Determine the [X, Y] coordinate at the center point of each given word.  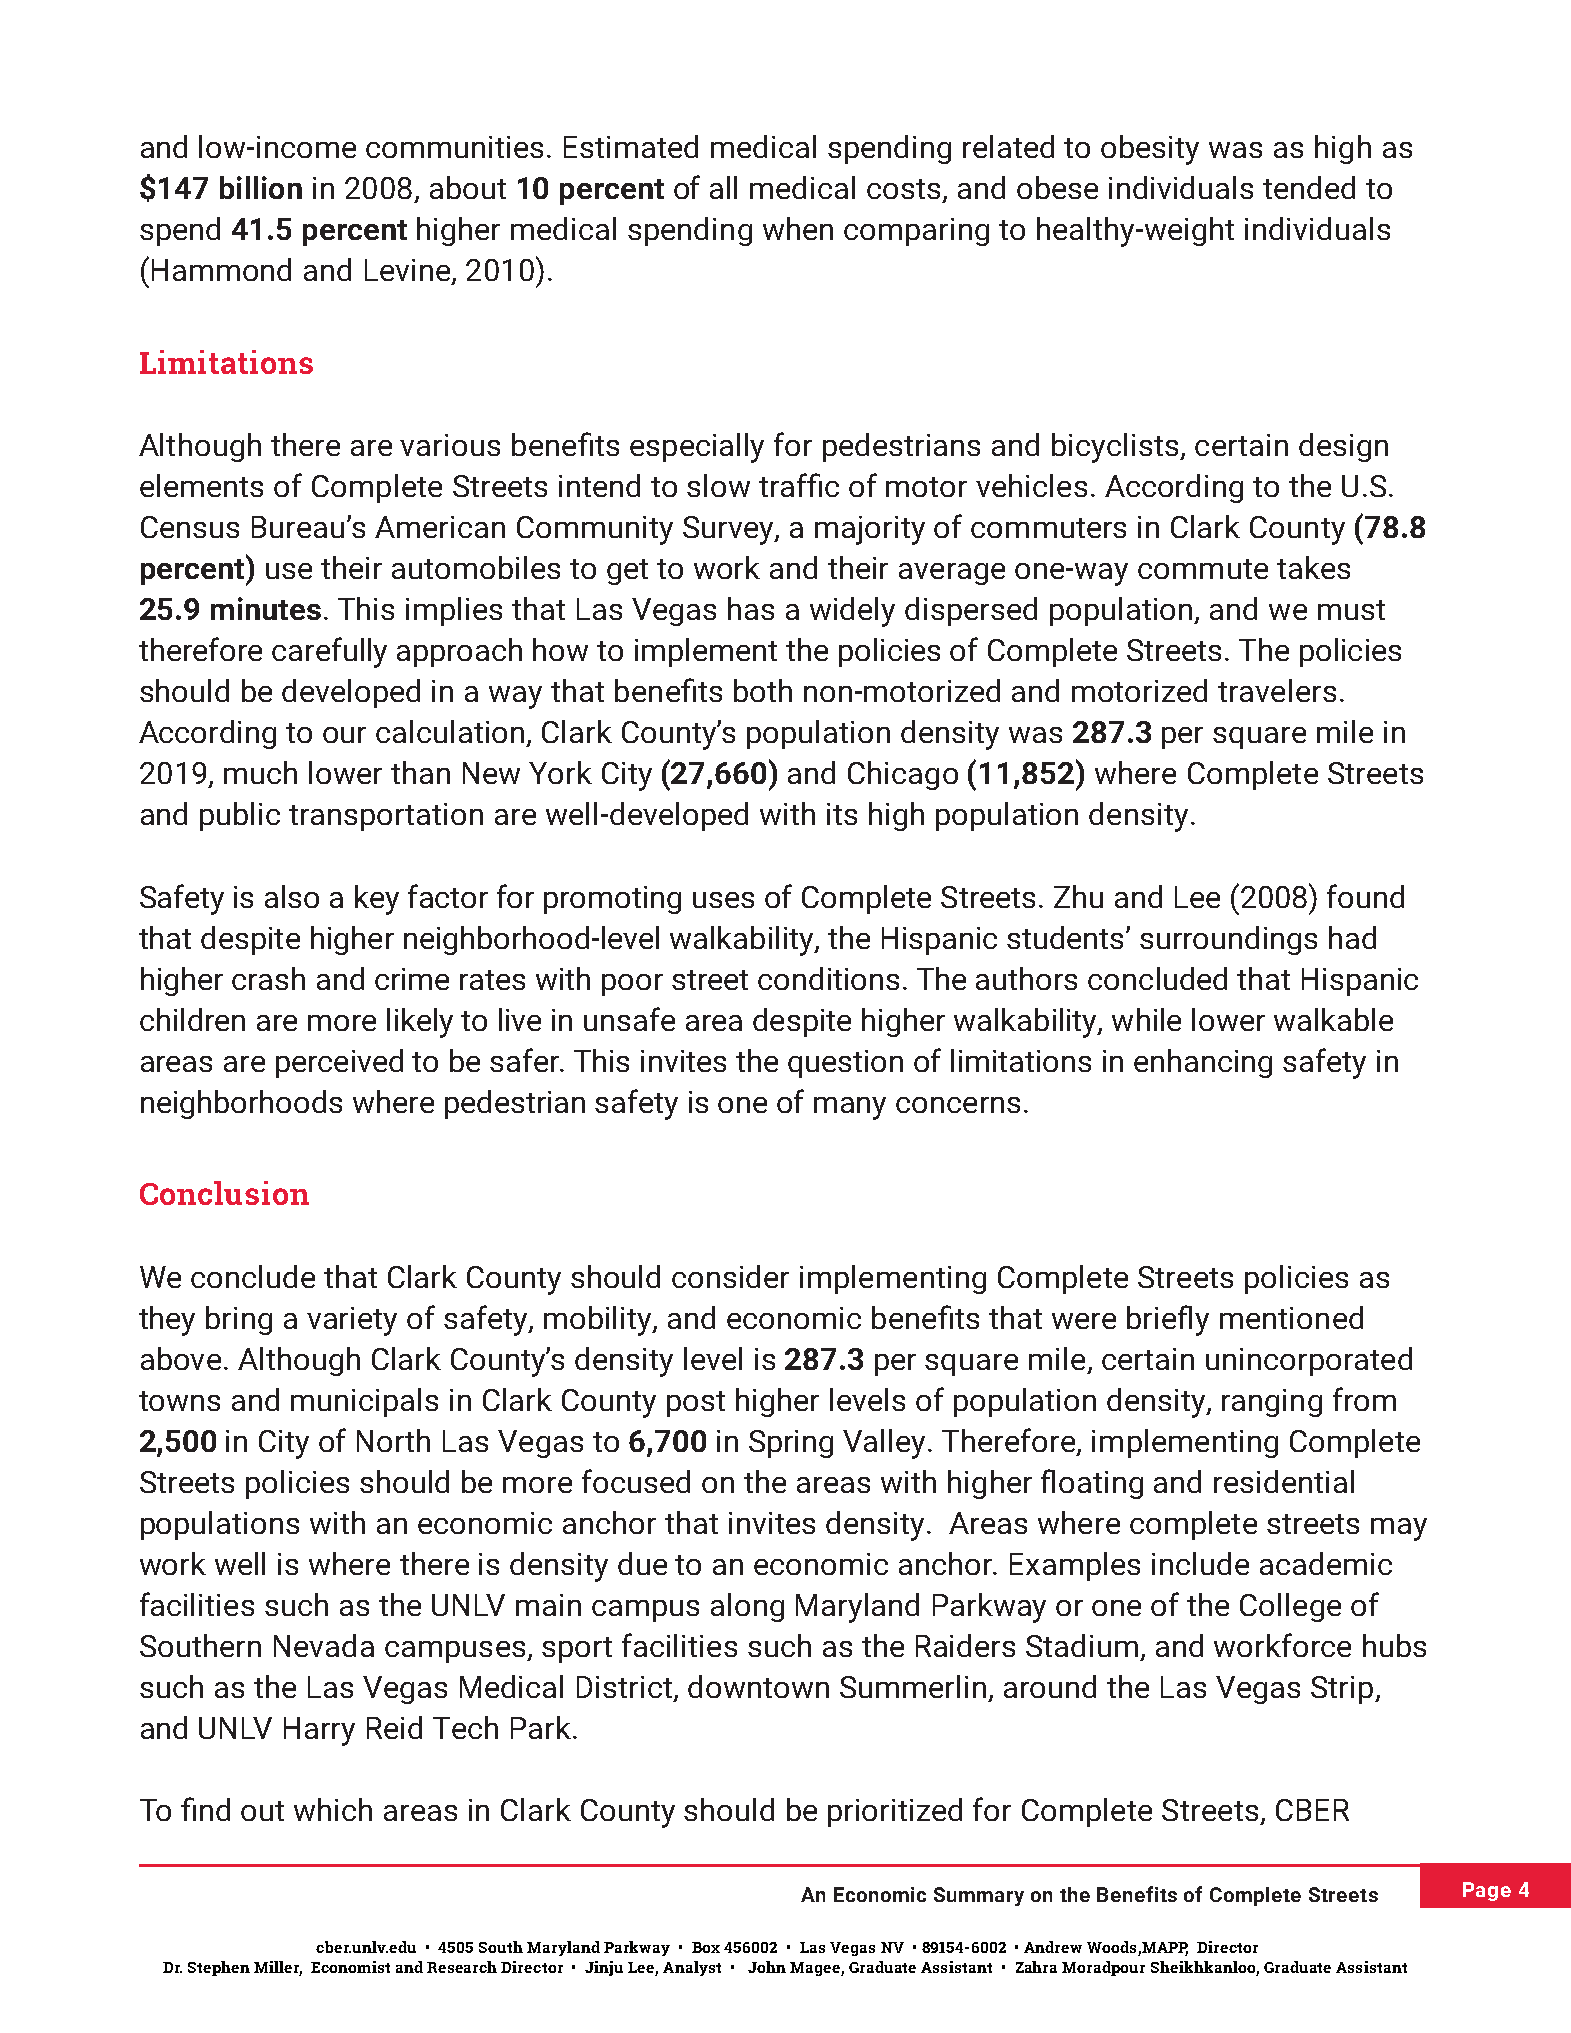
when [798, 228]
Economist [350, 1967]
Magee [816, 1969]
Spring [791, 1444]
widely [852, 612]
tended [1309, 187]
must [1351, 610]
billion [261, 187]
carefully [329, 652]
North [393, 1440]
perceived [339, 1063]
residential [1284, 1481]
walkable [1333, 1019]
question [845, 1064]
